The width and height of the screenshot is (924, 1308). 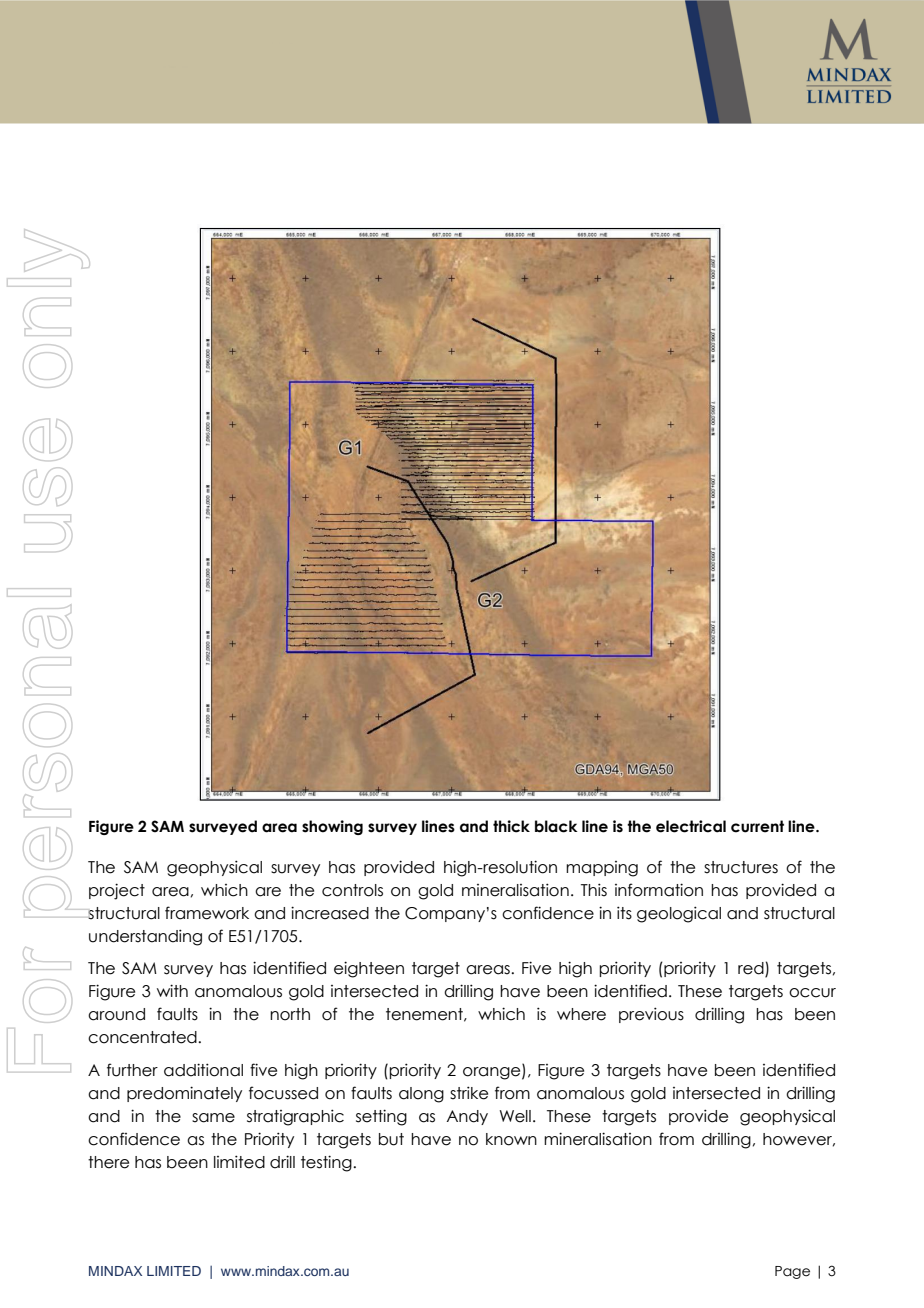 I want to click on there, so click(x=108, y=1162).
